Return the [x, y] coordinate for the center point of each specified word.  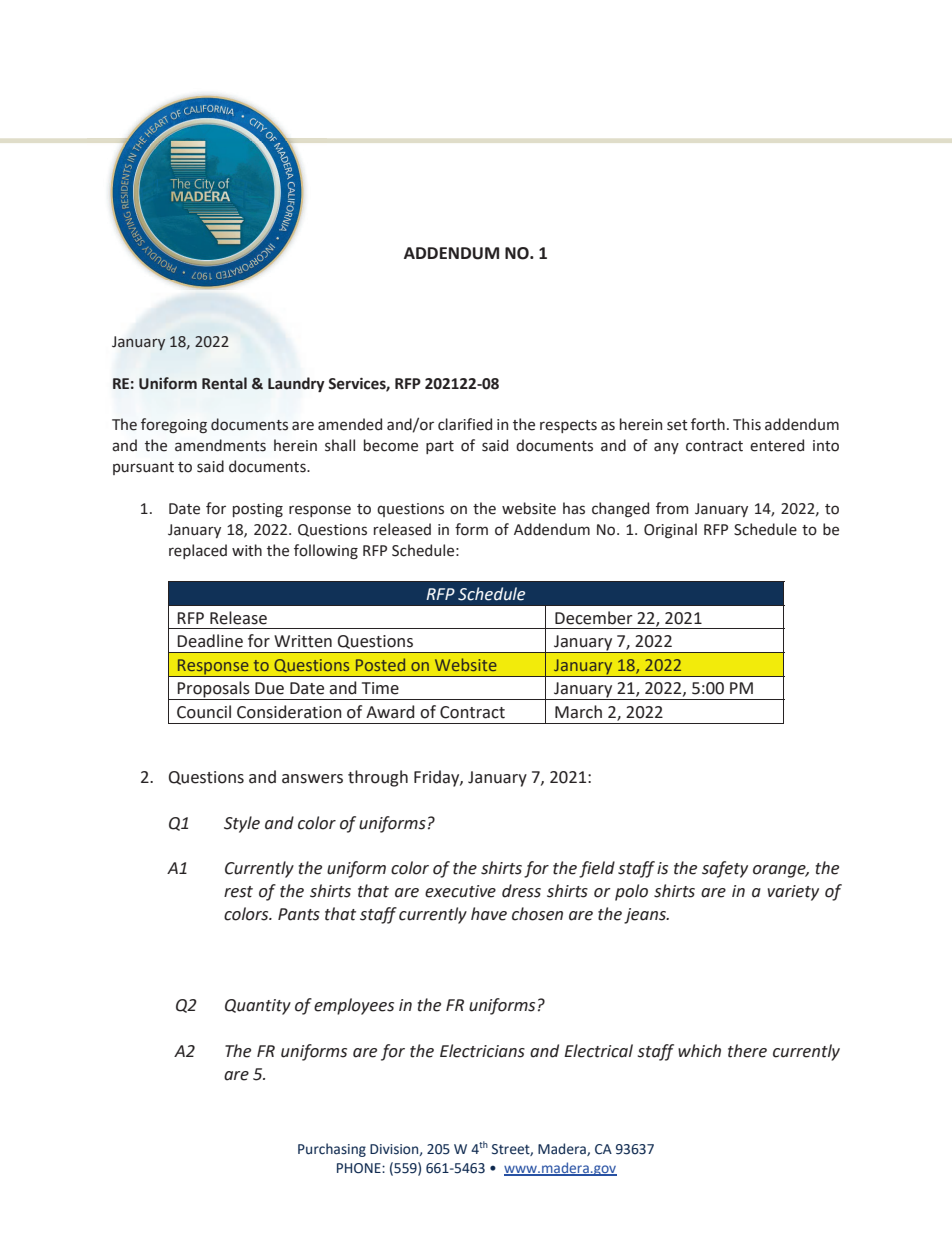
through [378, 778]
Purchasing [332, 1150]
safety [725, 869]
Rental [224, 383]
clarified [465, 424]
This [747, 424]
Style [242, 824]
